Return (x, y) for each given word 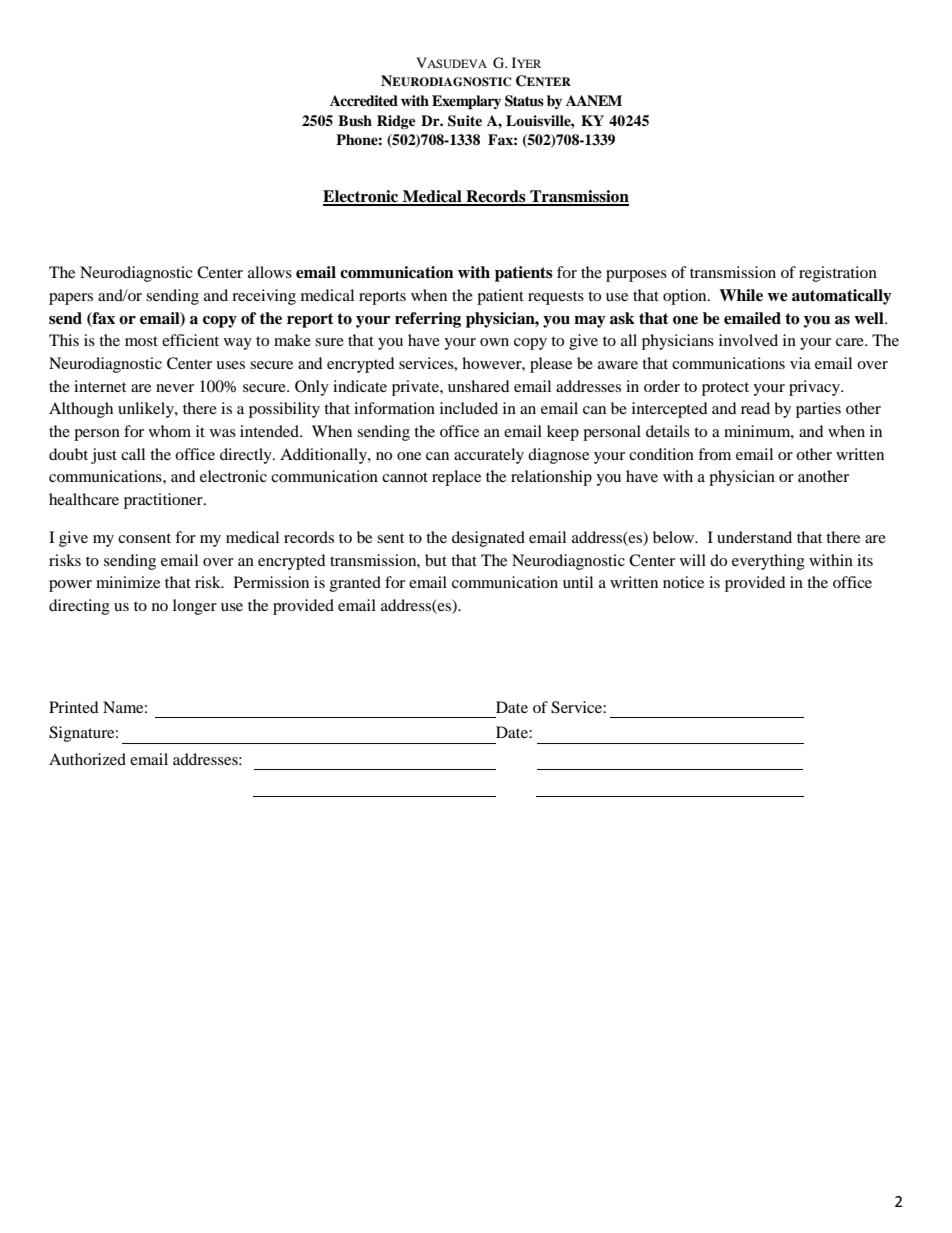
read (755, 408)
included (469, 408)
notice (683, 582)
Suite (465, 121)
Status (524, 101)
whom (170, 431)
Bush (355, 120)
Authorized (87, 759)
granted (355, 584)
